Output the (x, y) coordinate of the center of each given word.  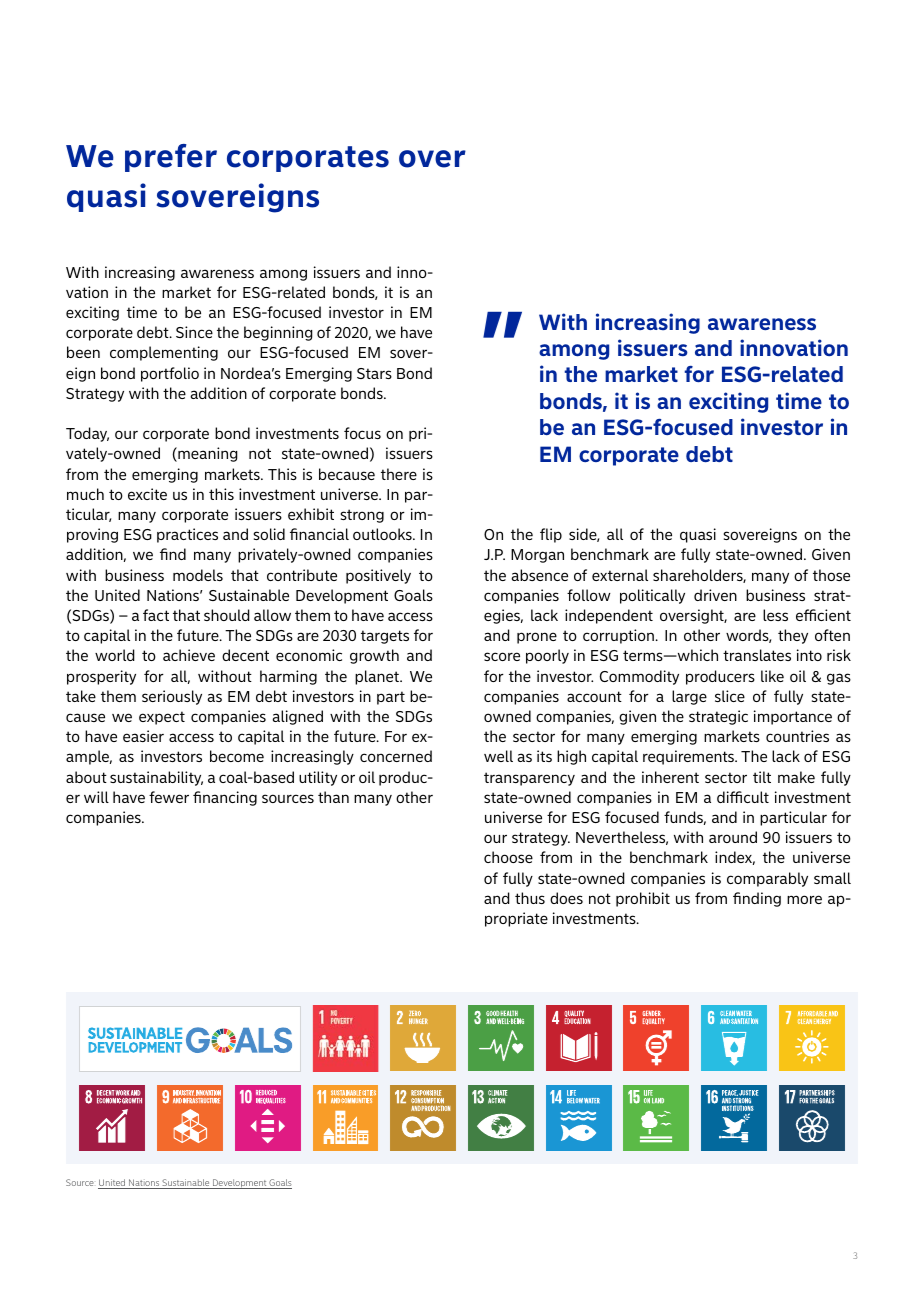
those (831, 575)
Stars (374, 373)
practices (187, 535)
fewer (169, 797)
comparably (767, 879)
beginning (278, 333)
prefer (171, 158)
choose (508, 857)
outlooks (383, 534)
